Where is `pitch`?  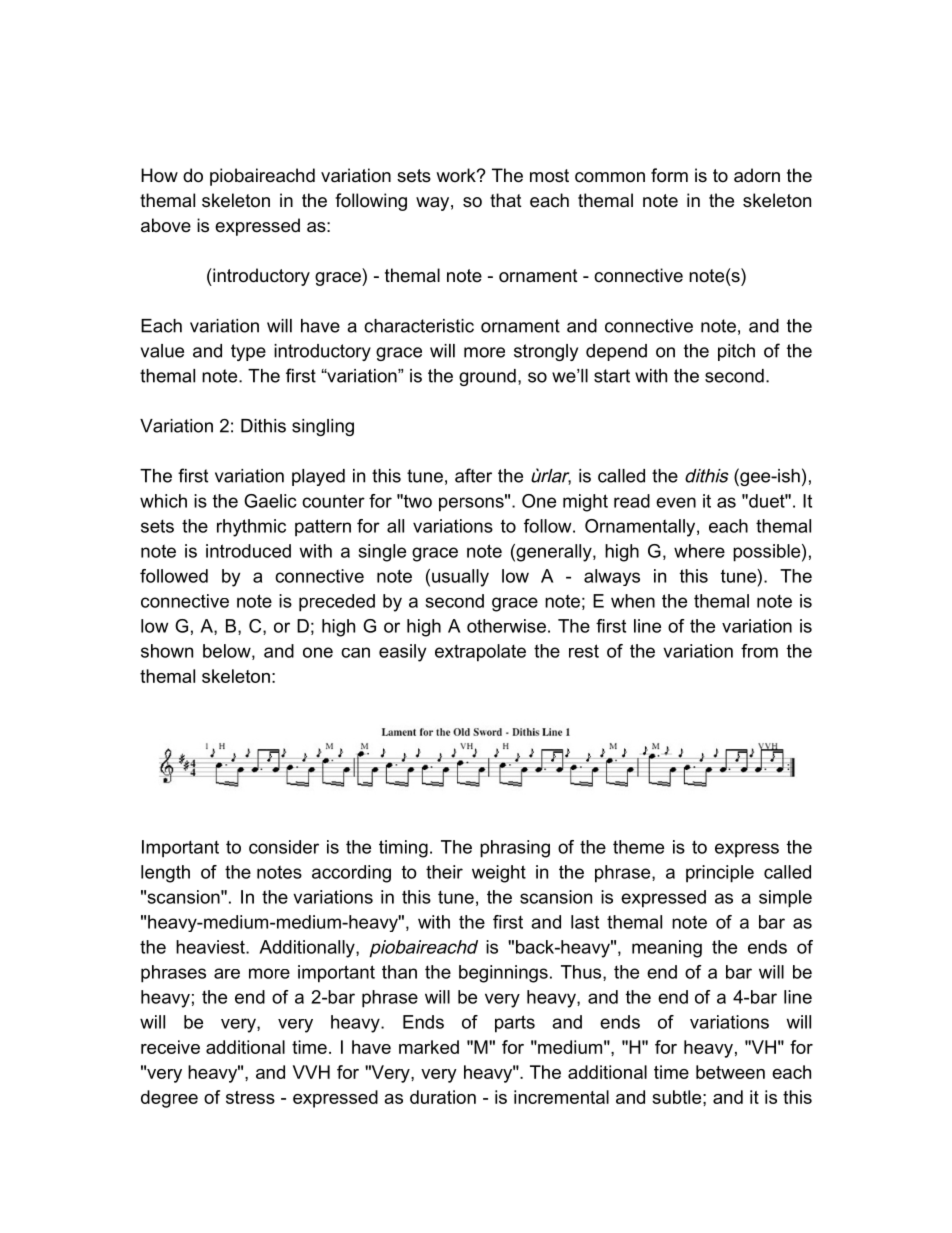
pitch is located at coordinates (736, 352).
